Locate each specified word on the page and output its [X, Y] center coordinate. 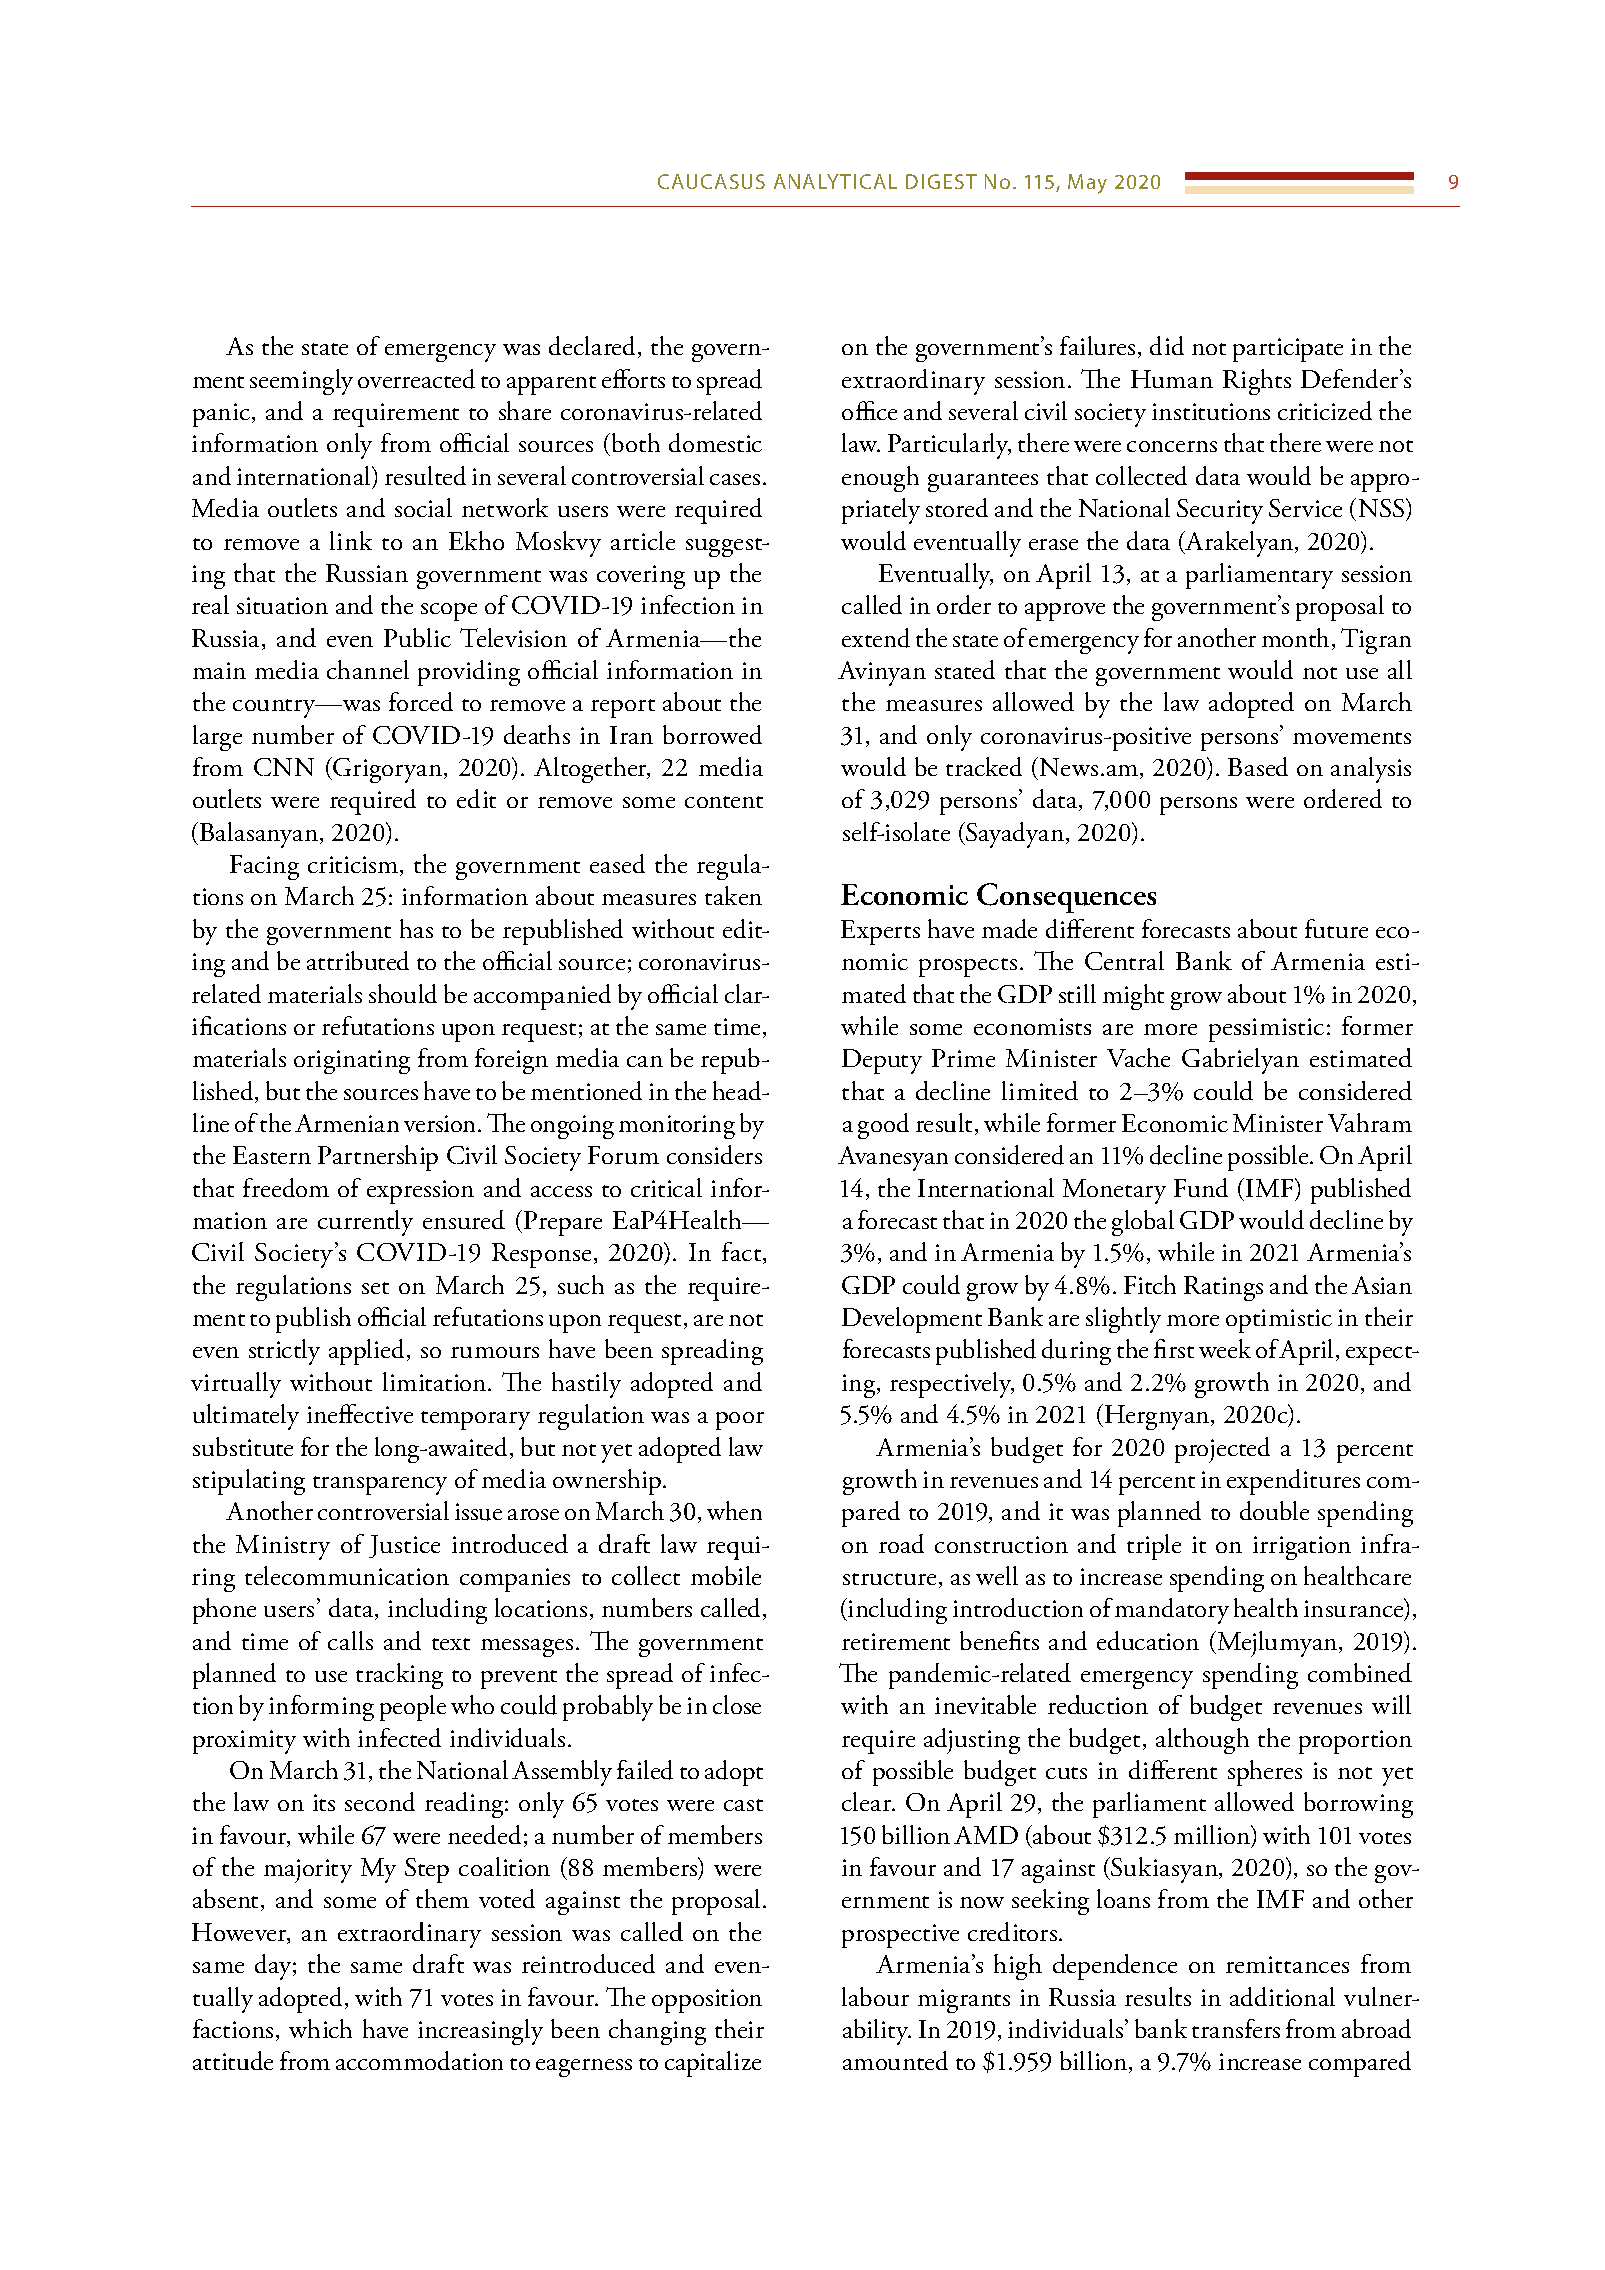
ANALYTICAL [835, 181]
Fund [1201, 1187]
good [883, 1126]
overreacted [416, 379]
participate [1288, 350]
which [320, 2028]
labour [875, 1996]
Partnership [378, 1158]
